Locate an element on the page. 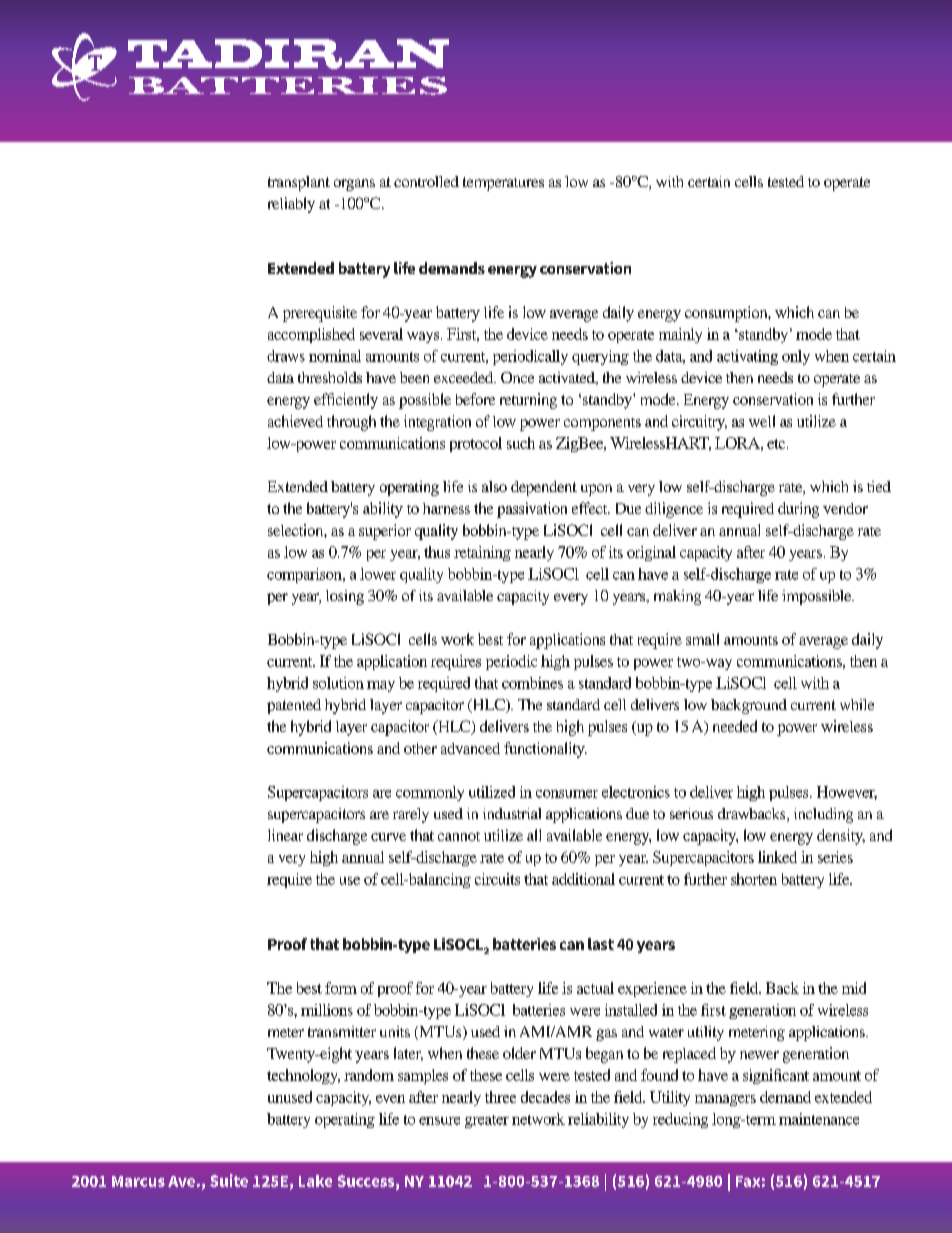 This page has height=1233, width=952. while is located at coordinates (857, 704).
